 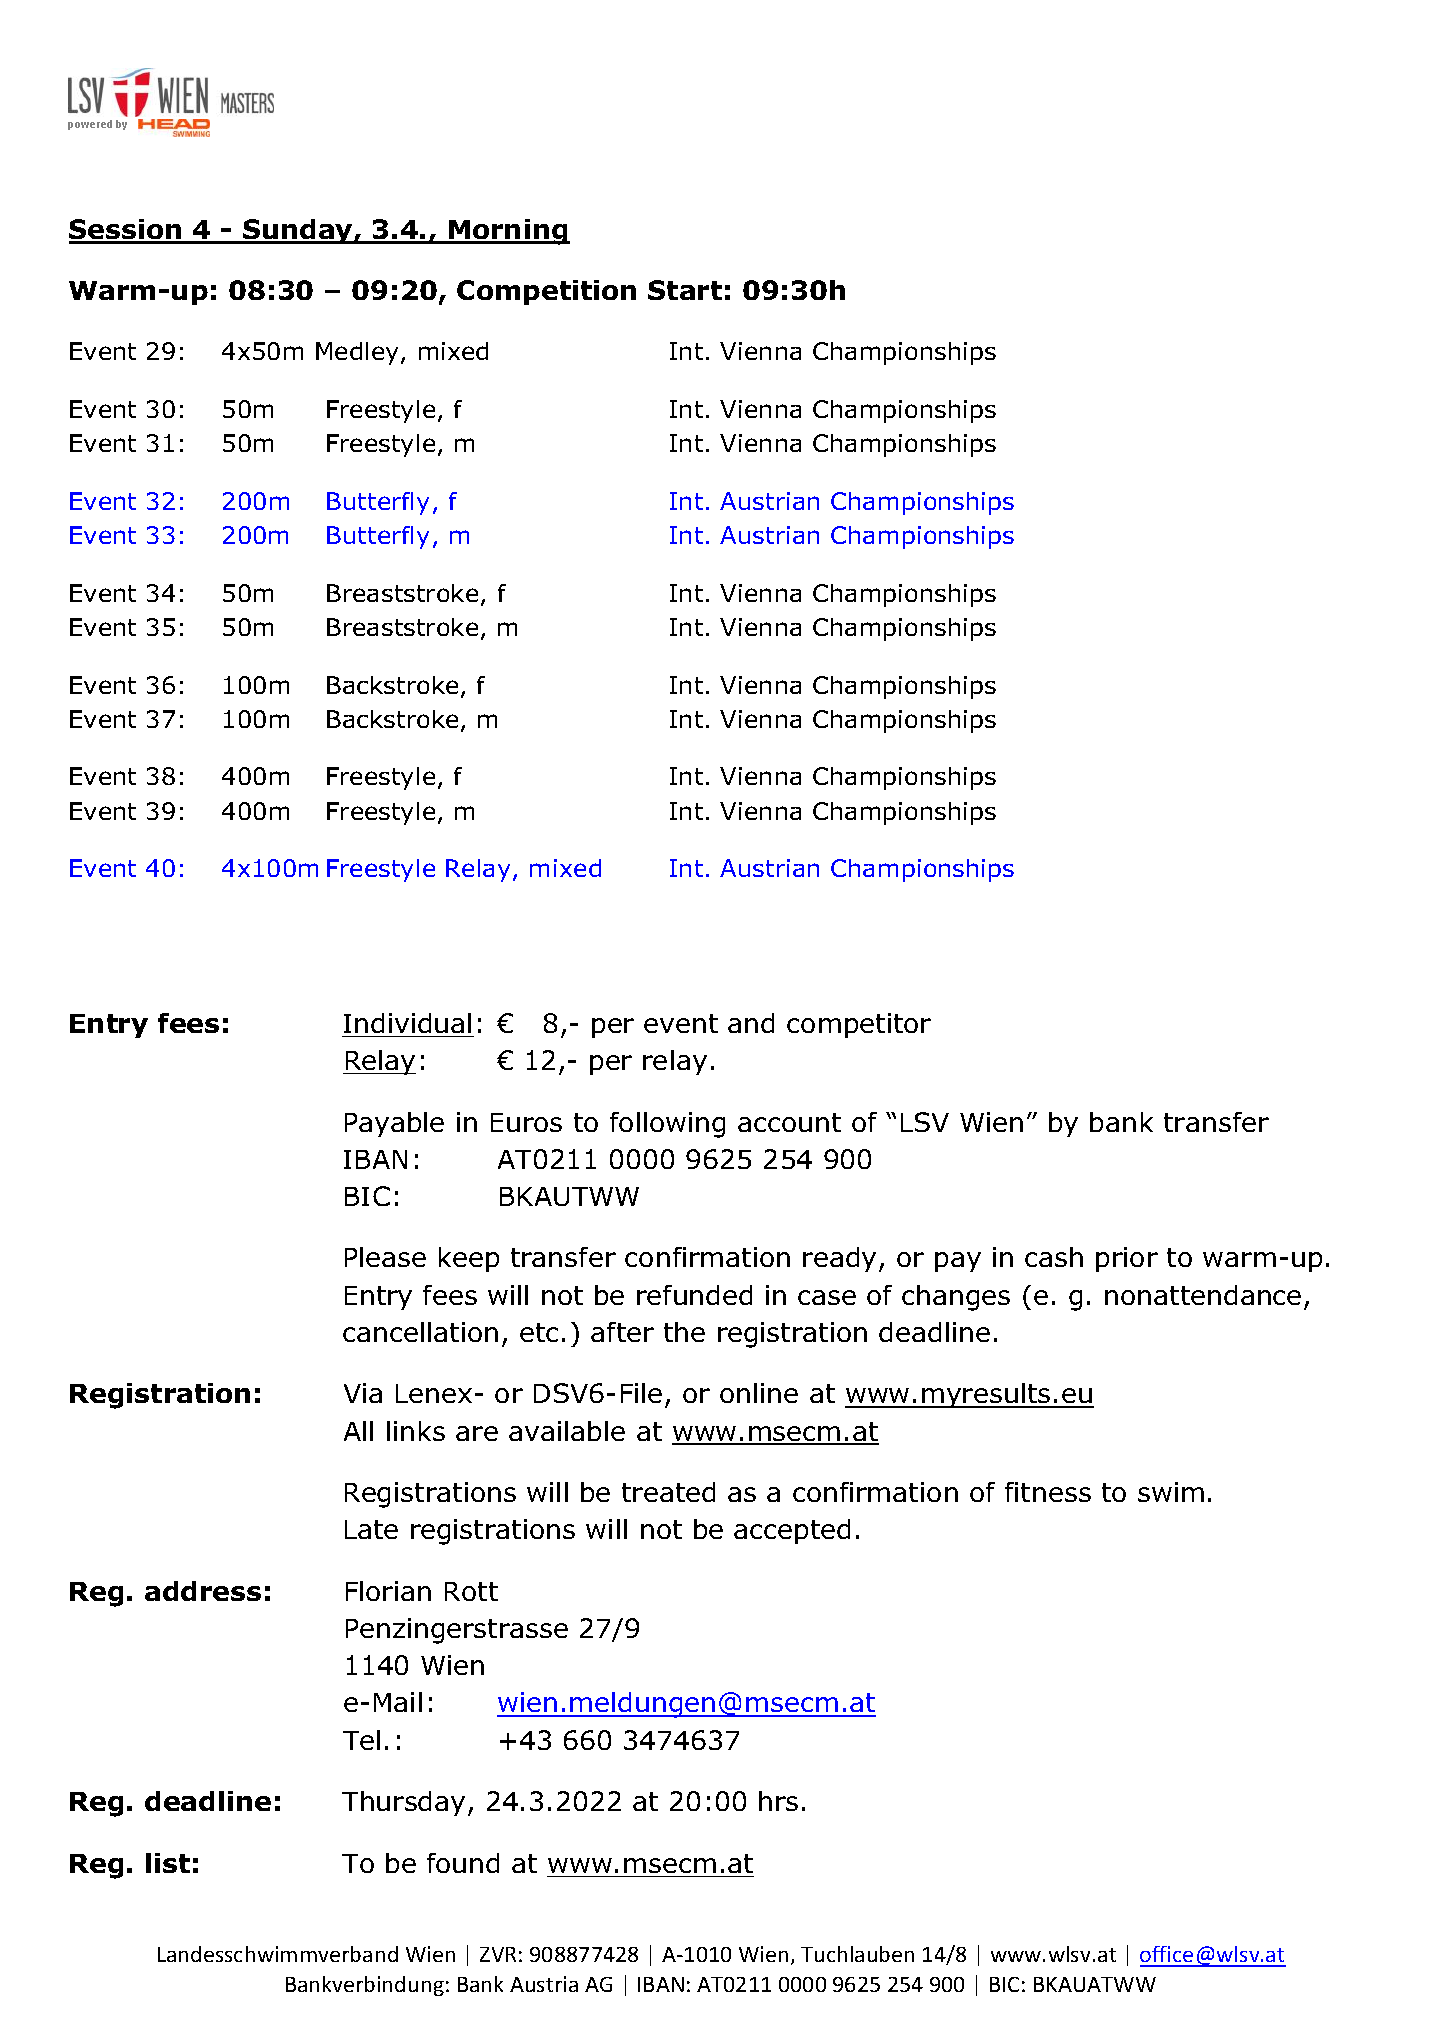 I want to click on Competition, so click(x=546, y=292).
